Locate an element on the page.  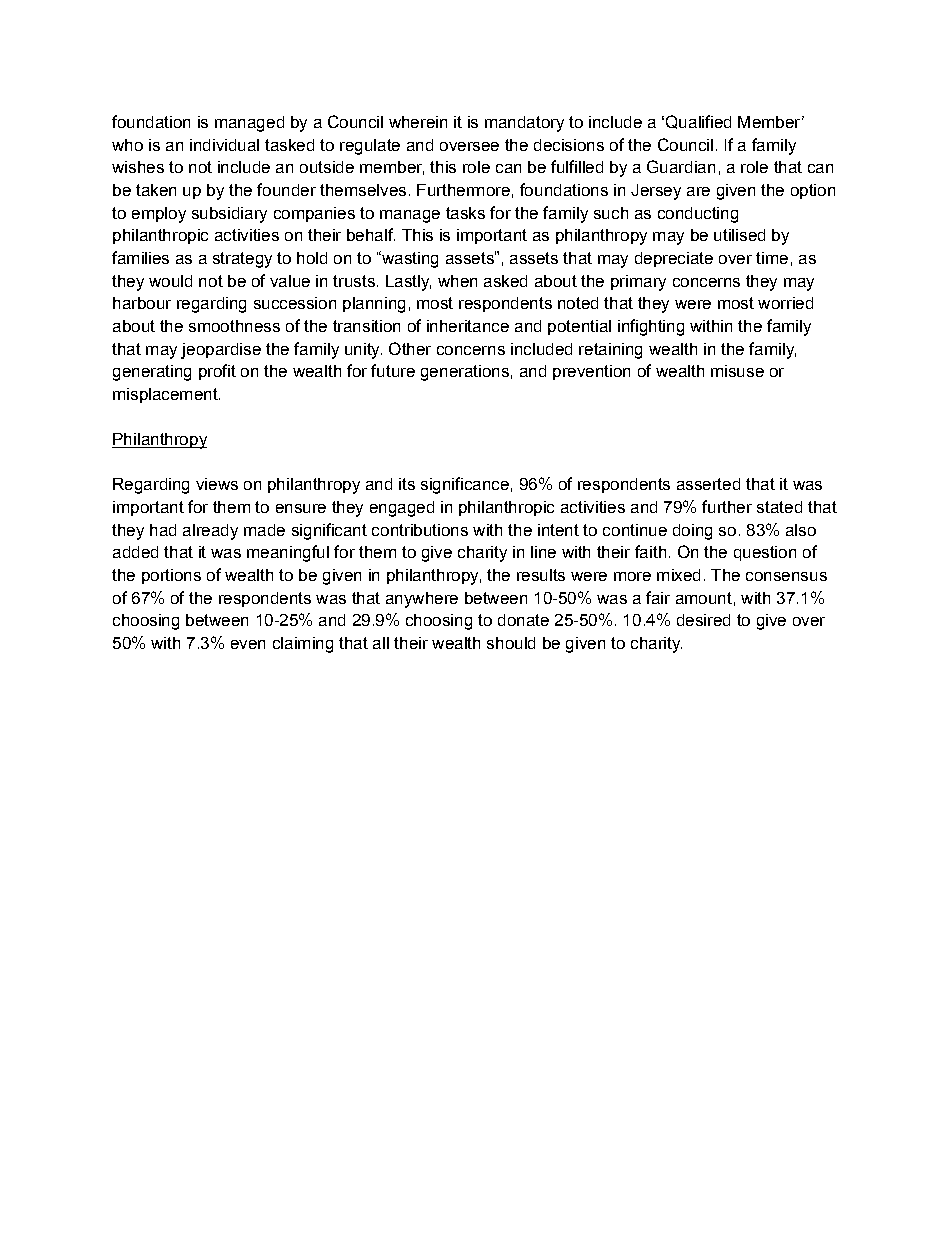
time is located at coordinates (772, 258).
